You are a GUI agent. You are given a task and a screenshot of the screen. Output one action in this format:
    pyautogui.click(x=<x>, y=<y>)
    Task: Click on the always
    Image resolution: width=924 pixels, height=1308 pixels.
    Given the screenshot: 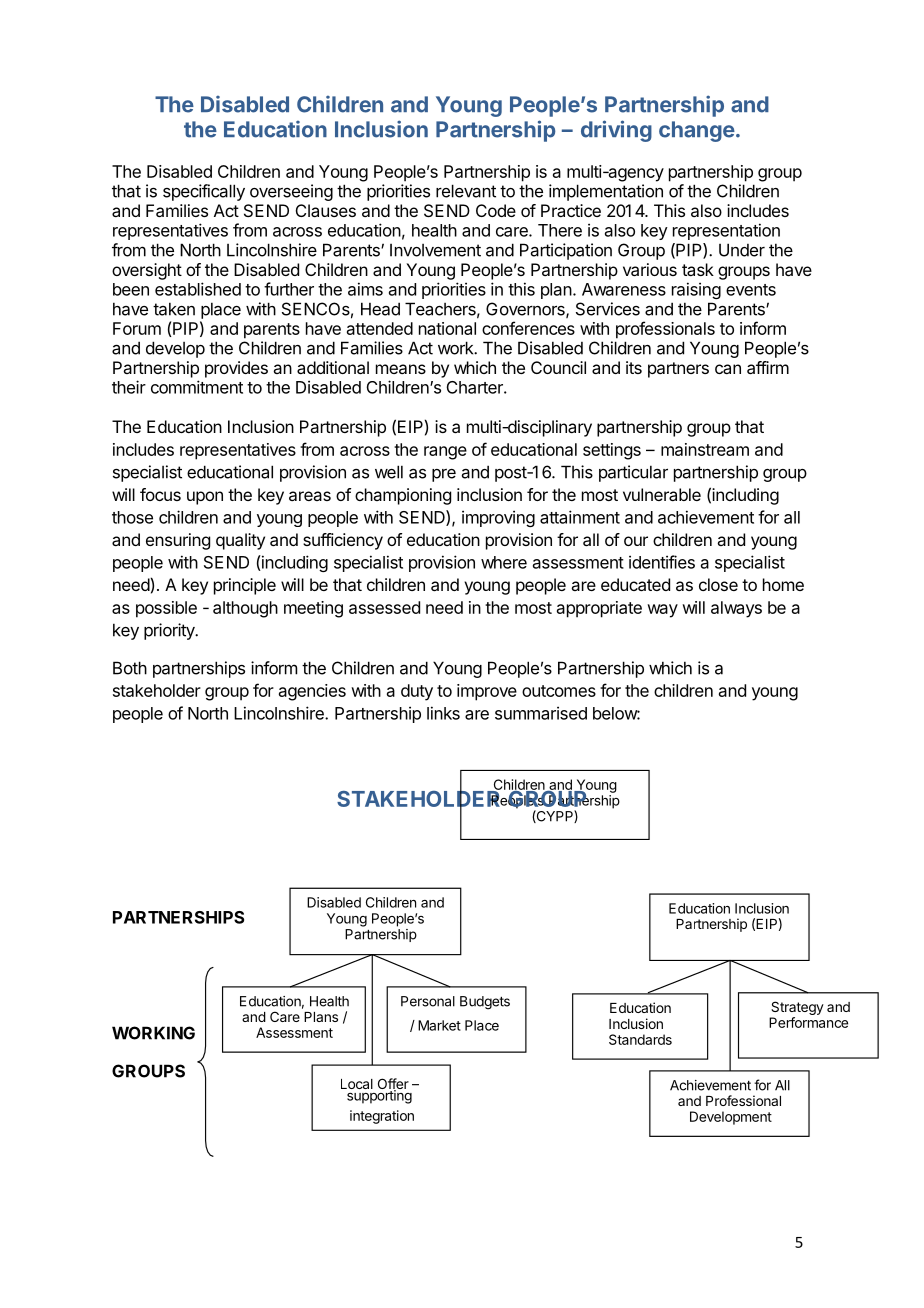 What is the action you would take?
    pyautogui.click(x=736, y=609)
